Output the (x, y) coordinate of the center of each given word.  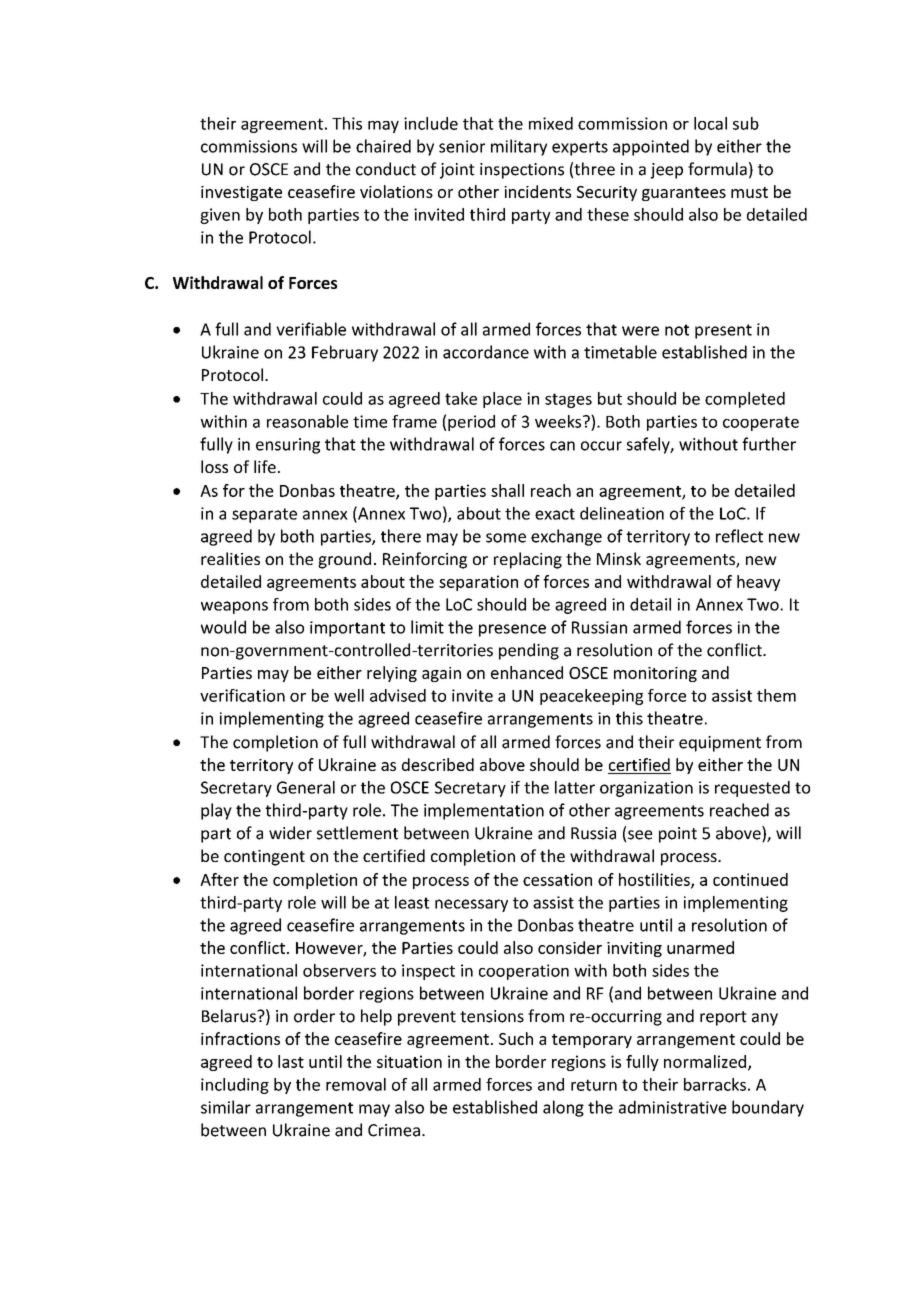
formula (717, 169)
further (769, 444)
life (265, 466)
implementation (484, 811)
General (306, 787)
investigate (241, 193)
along (563, 1108)
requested (752, 789)
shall (507, 490)
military (519, 147)
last (291, 1061)
